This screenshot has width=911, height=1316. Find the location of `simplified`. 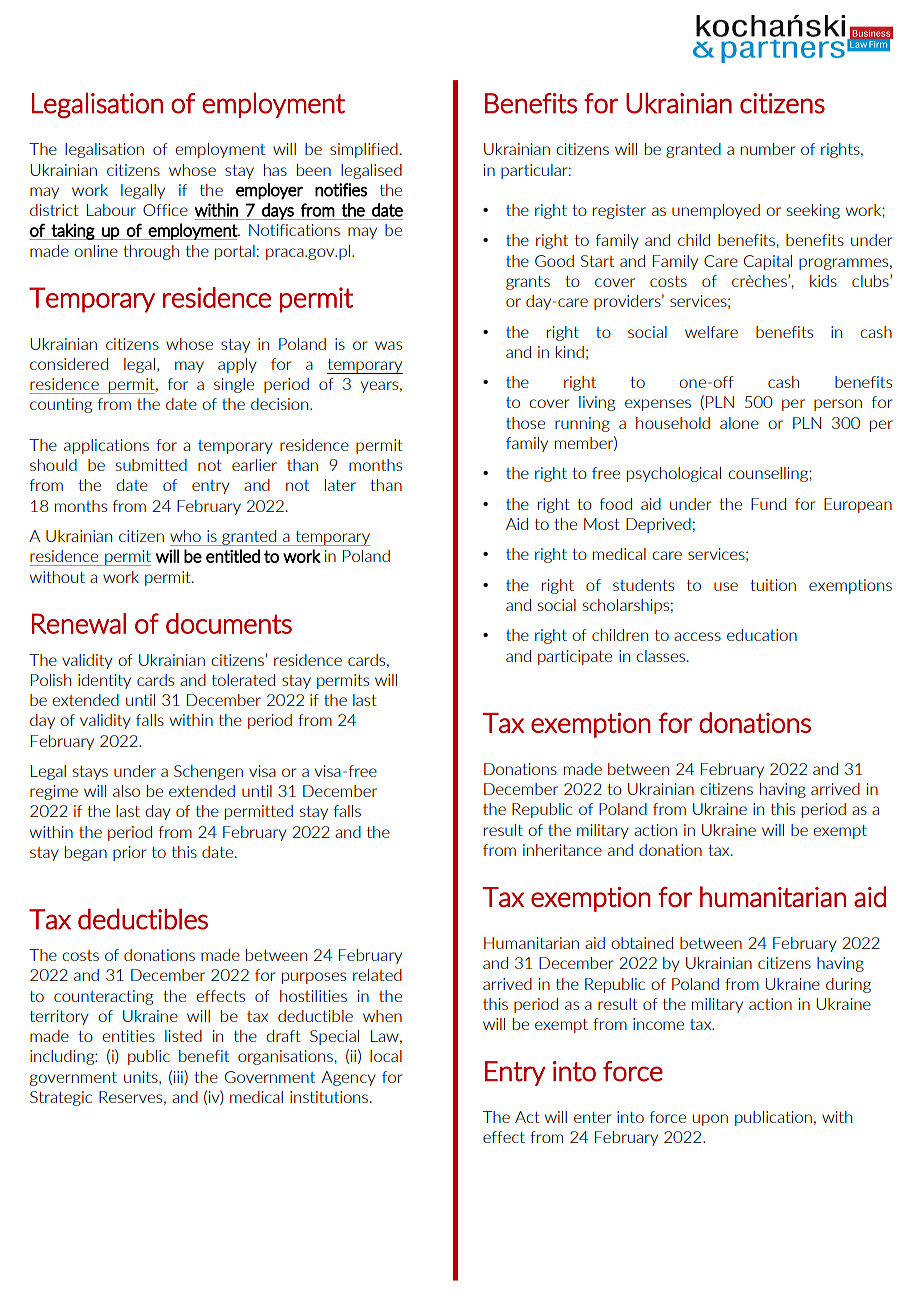

simplified is located at coordinates (364, 150).
